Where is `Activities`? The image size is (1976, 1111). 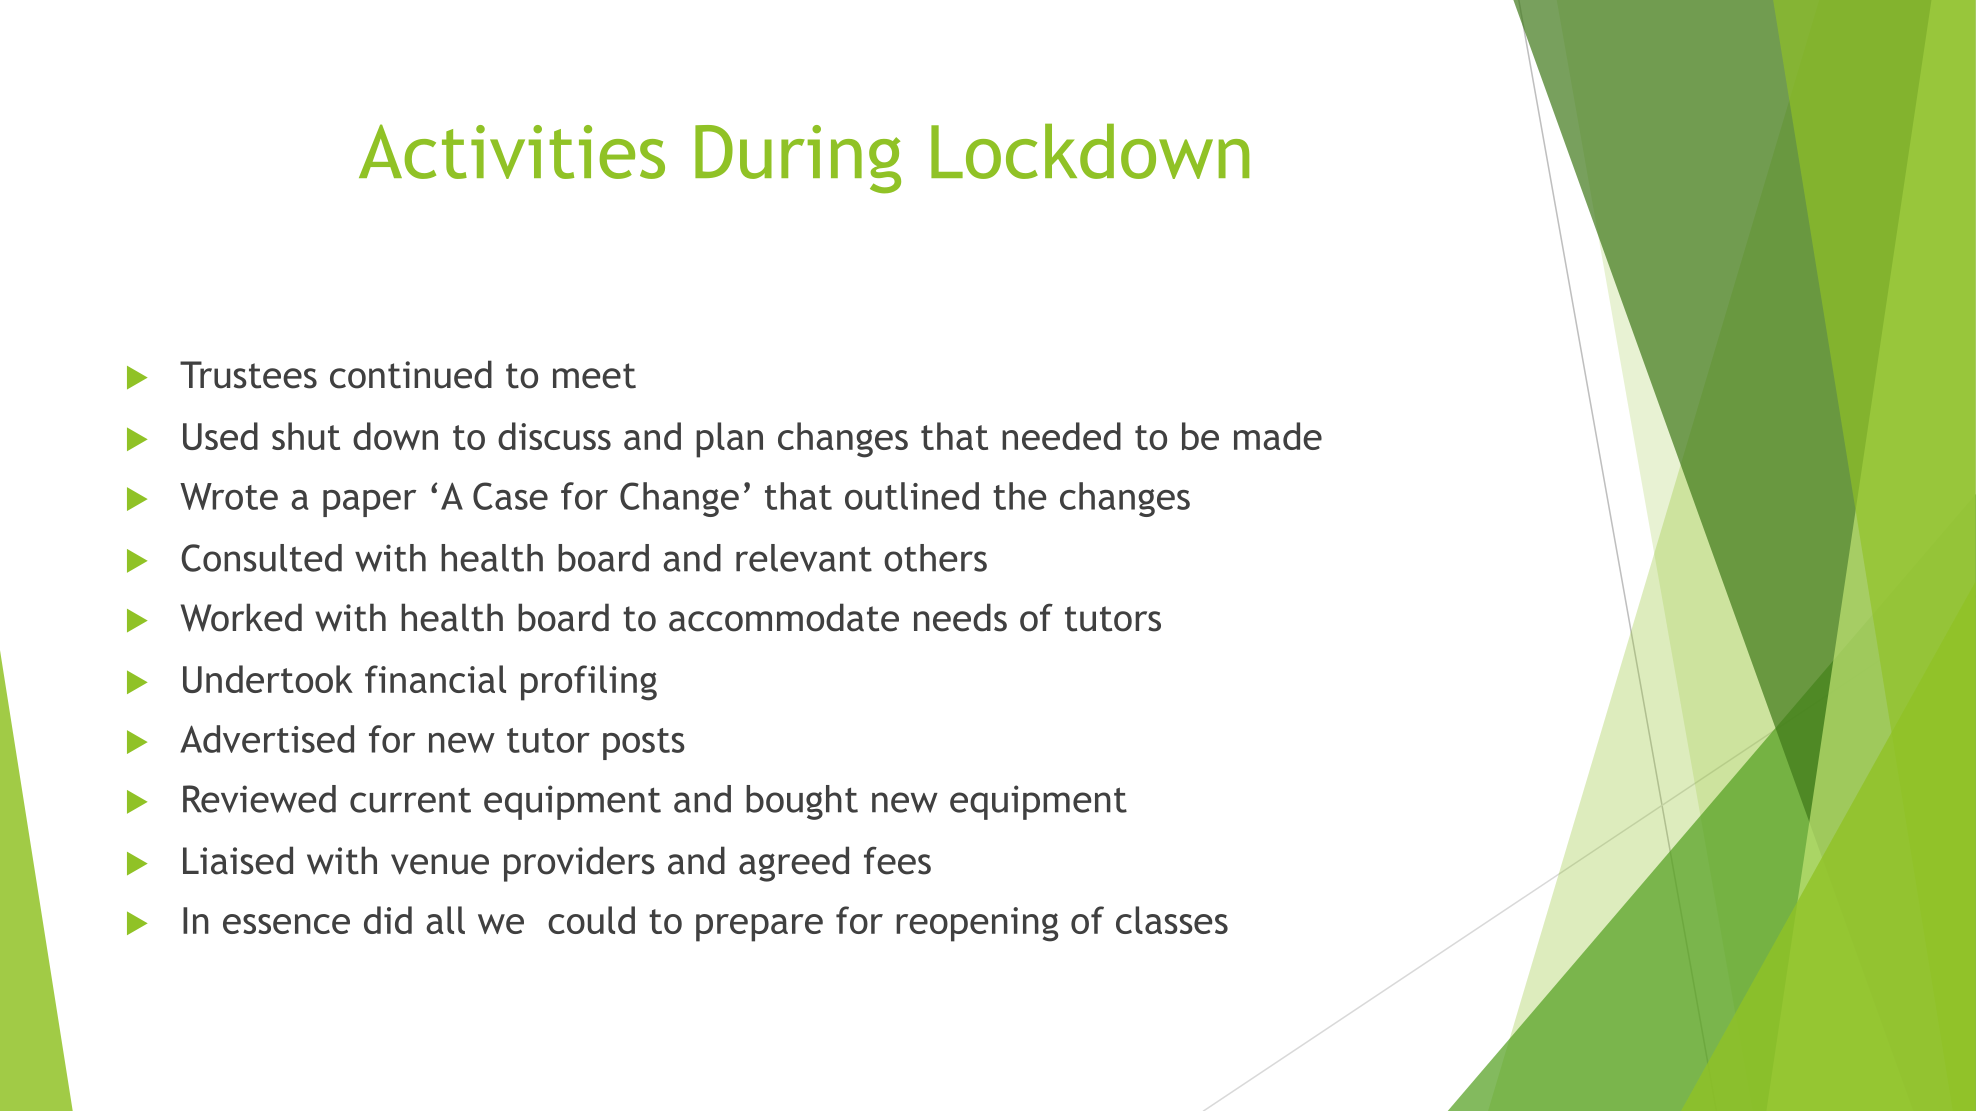
Activities is located at coordinates (512, 151).
